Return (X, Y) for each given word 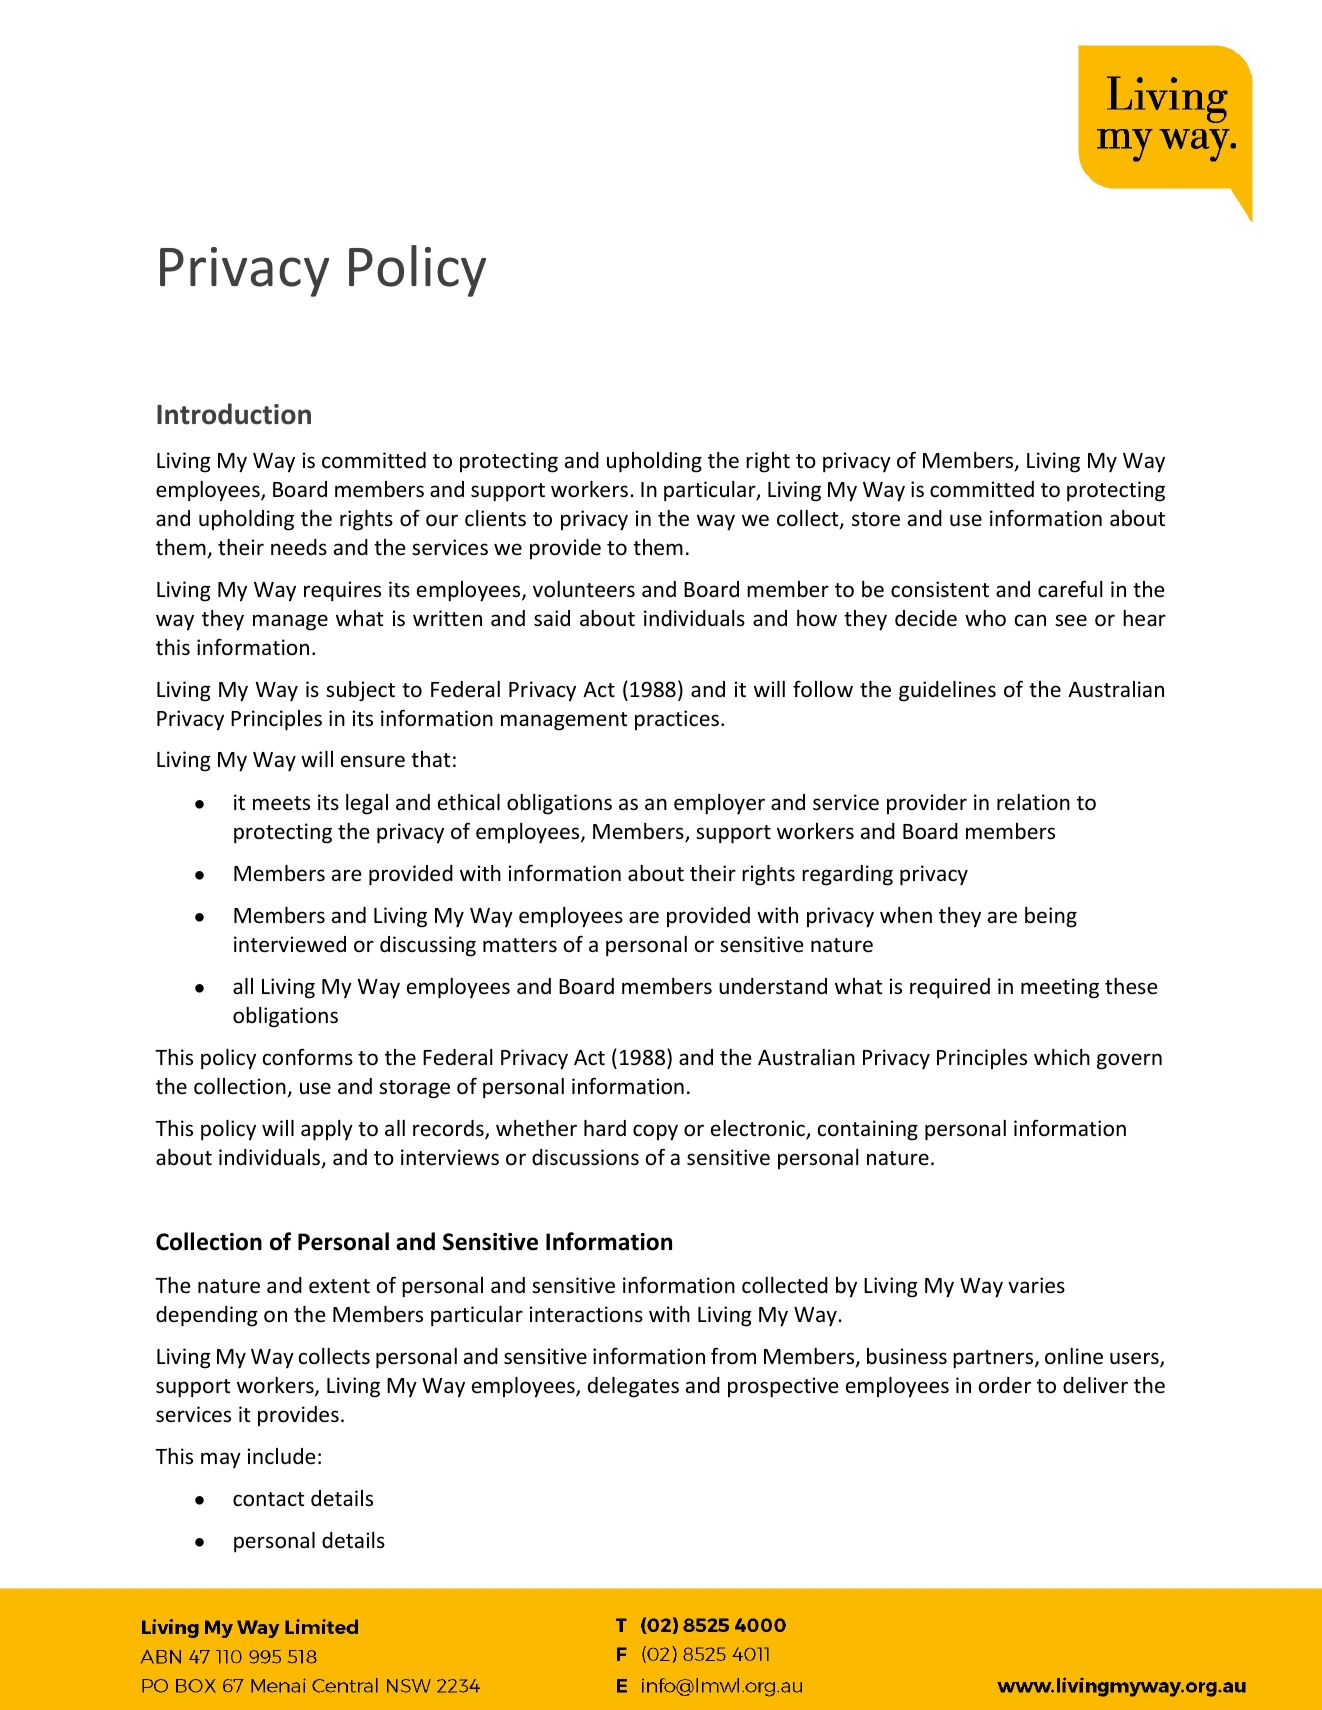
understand (773, 986)
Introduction (234, 414)
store (876, 519)
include (281, 1456)
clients (495, 518)
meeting (1060, 988)
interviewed (290, 944)
